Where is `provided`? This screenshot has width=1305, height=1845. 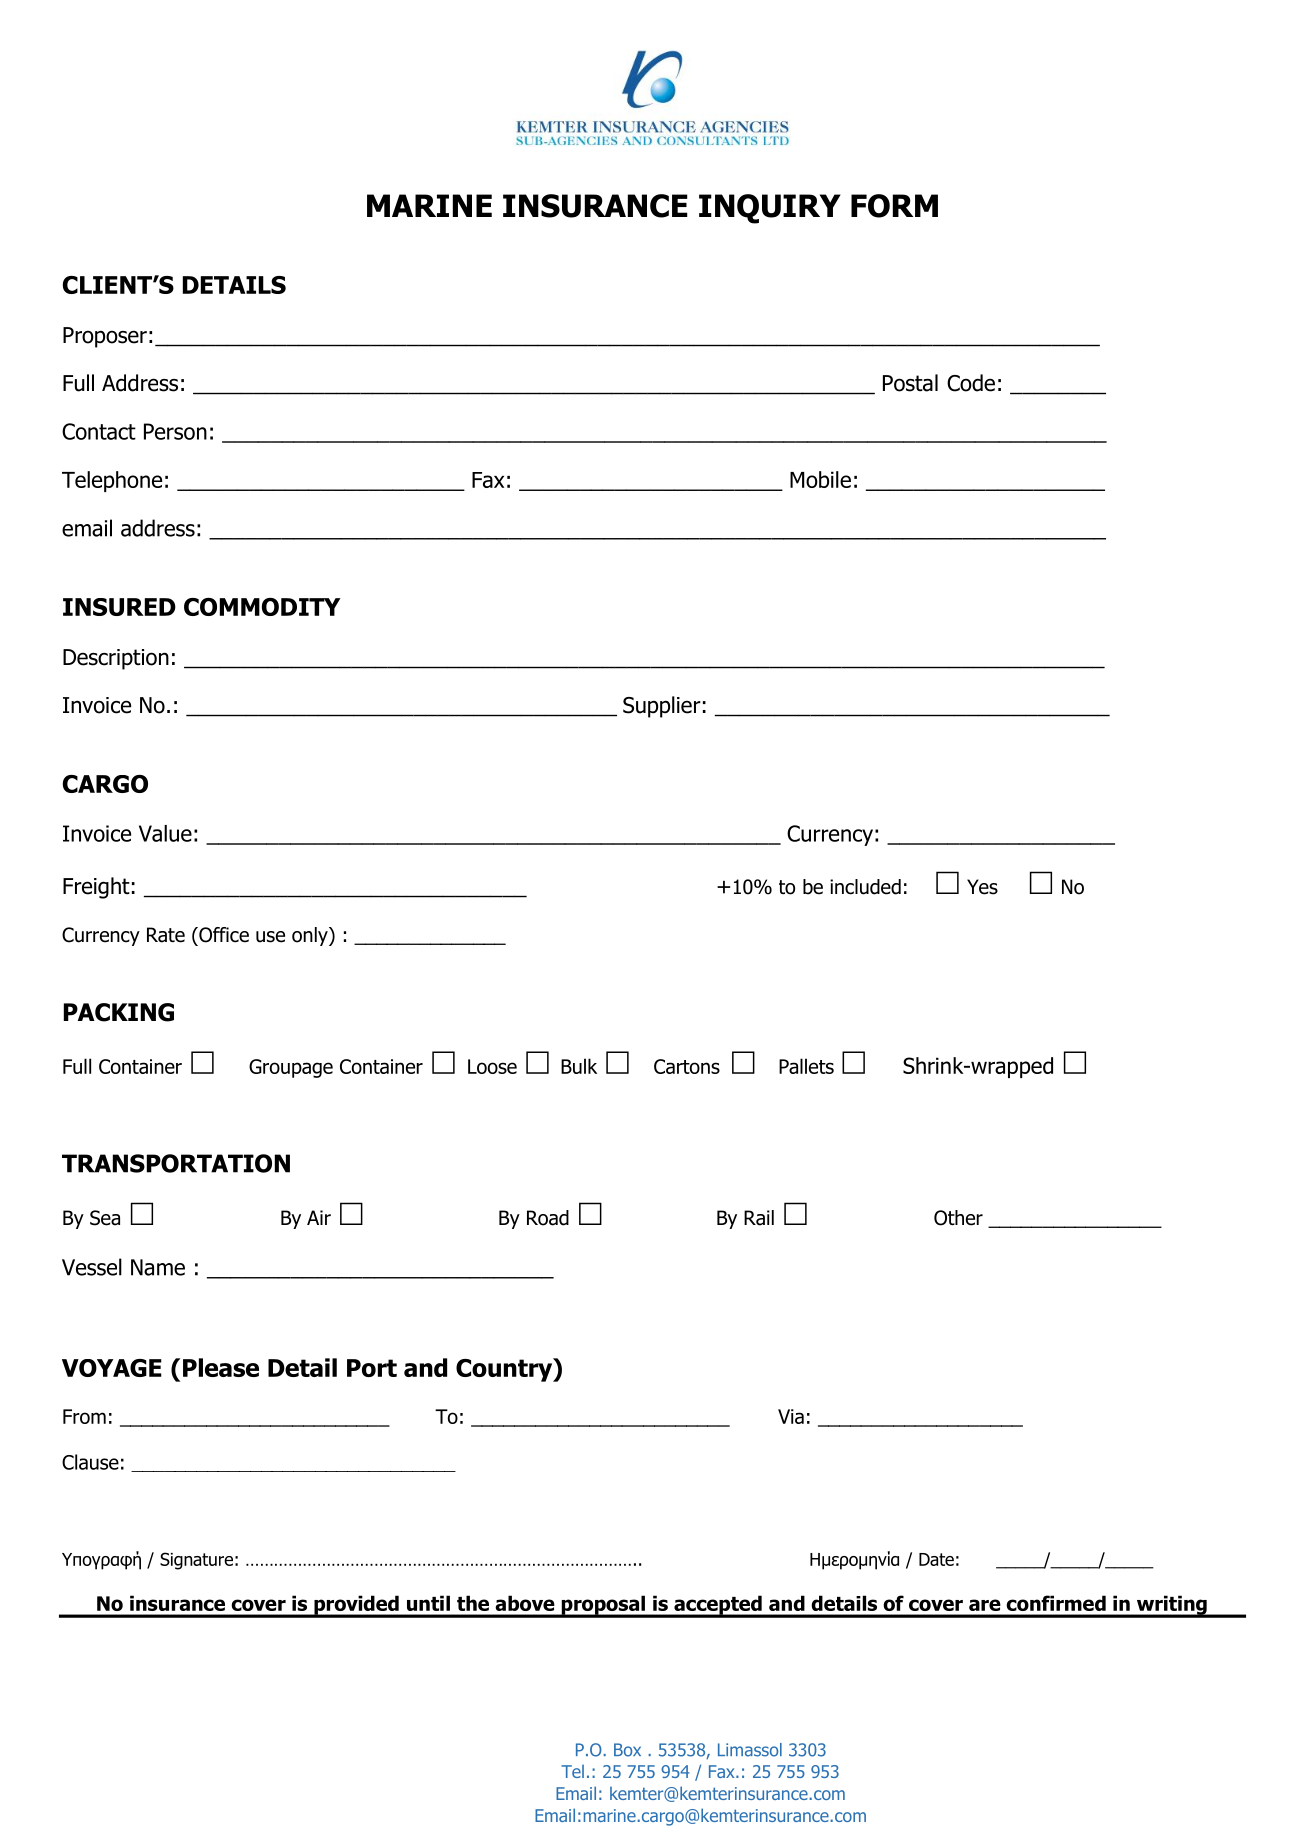 provided is located at coordinates (356, 1606).
